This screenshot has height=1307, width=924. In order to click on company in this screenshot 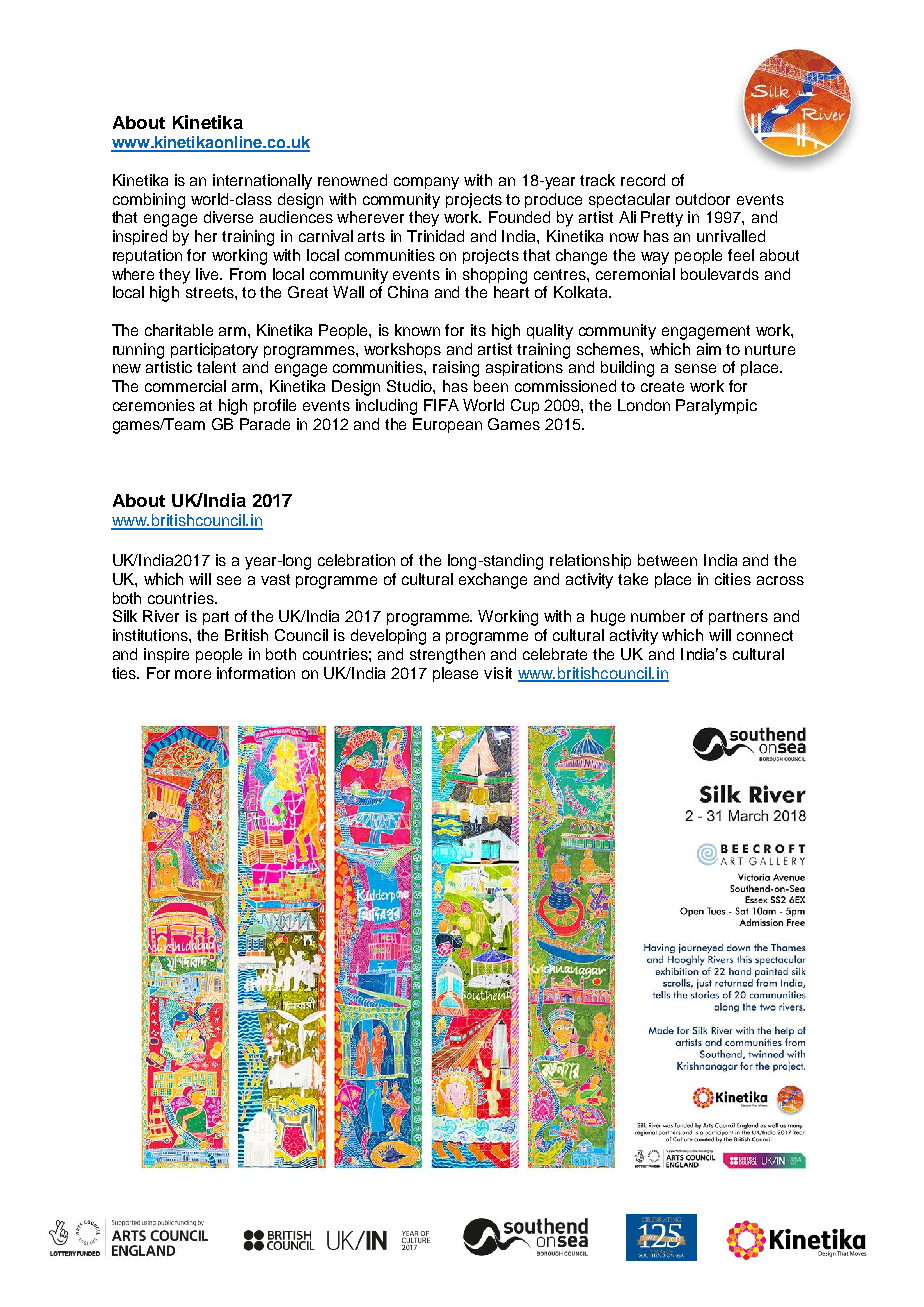, I will do `click(426, 183)`.
